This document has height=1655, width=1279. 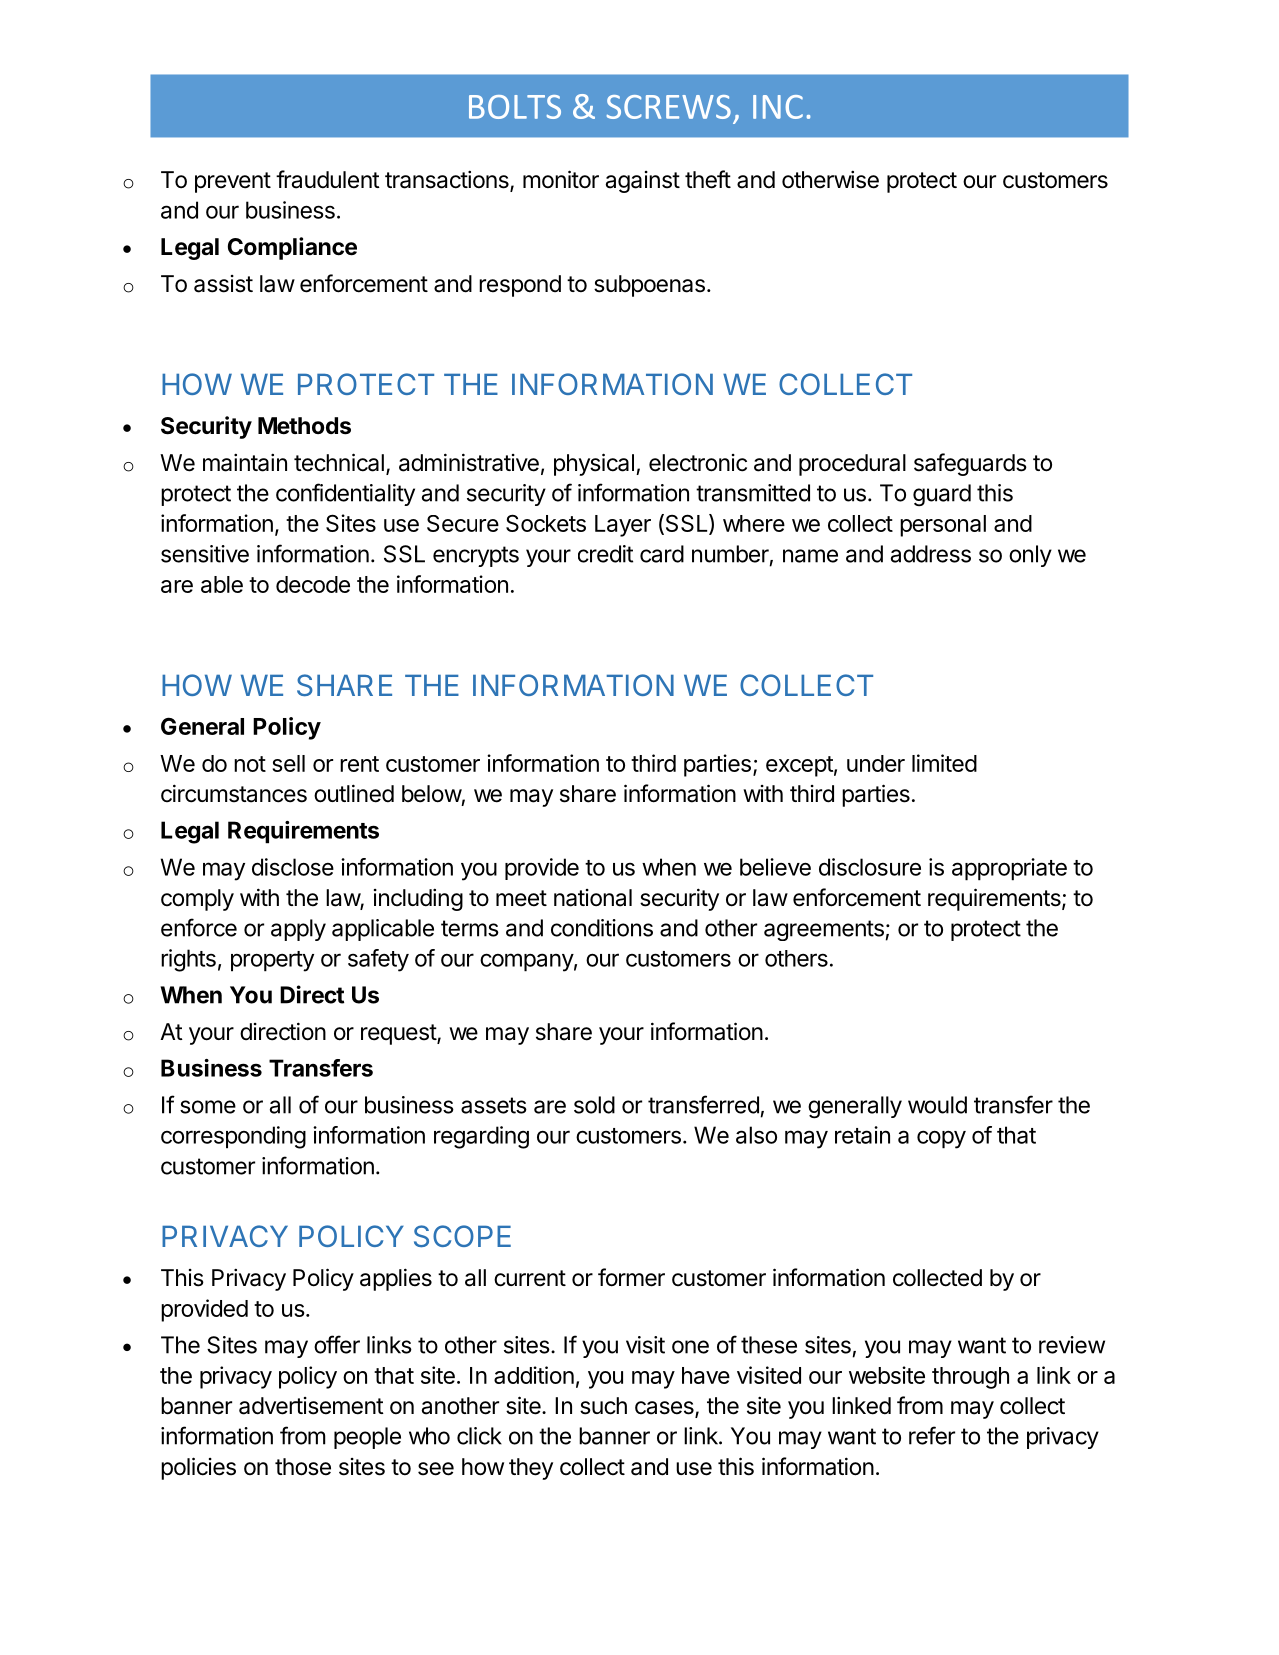 What do you see at coordinates (643, 182) in the document?
I see `against` at bounding box center [643, 182].
